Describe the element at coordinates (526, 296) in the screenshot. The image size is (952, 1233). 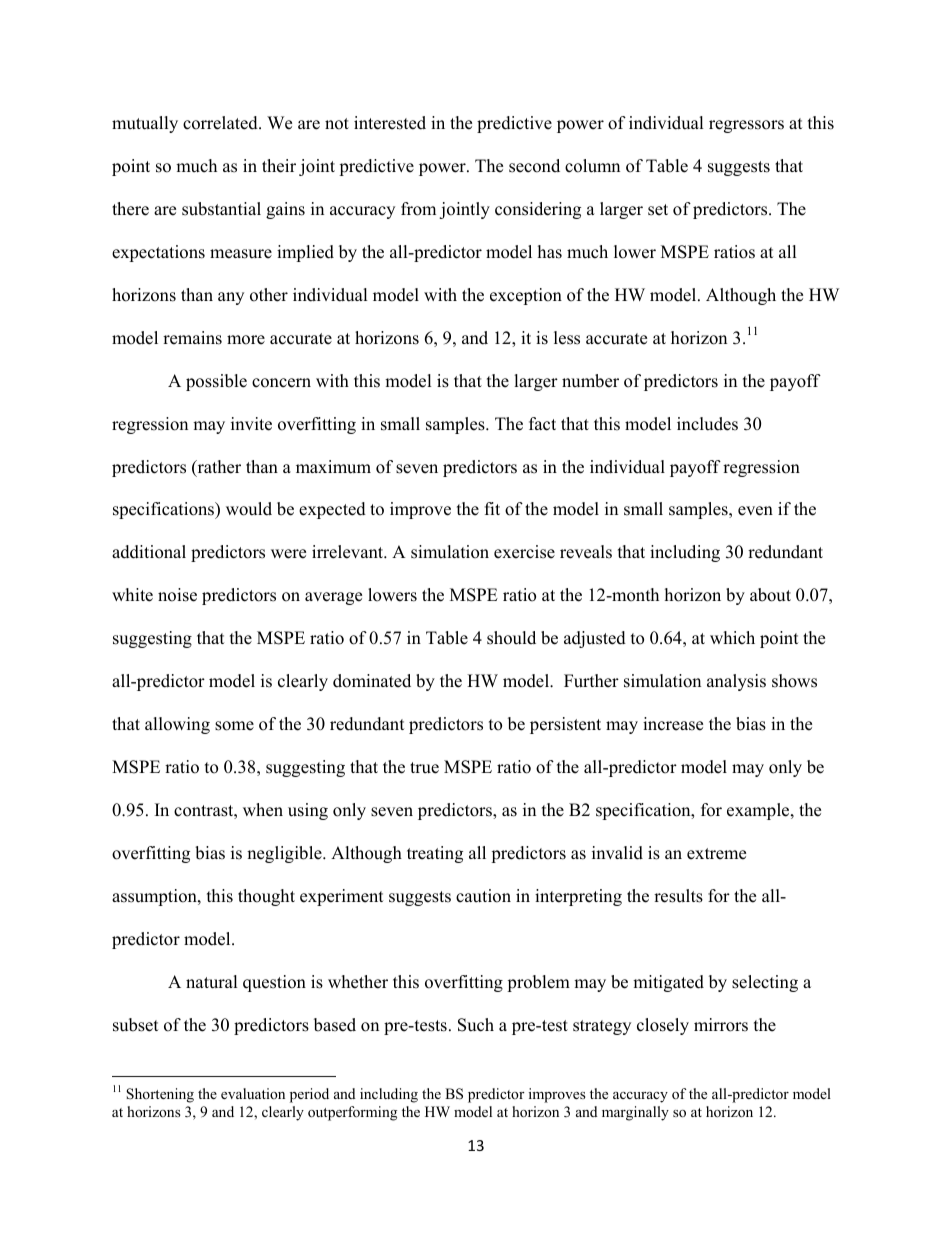
I see `exception` at that location.
